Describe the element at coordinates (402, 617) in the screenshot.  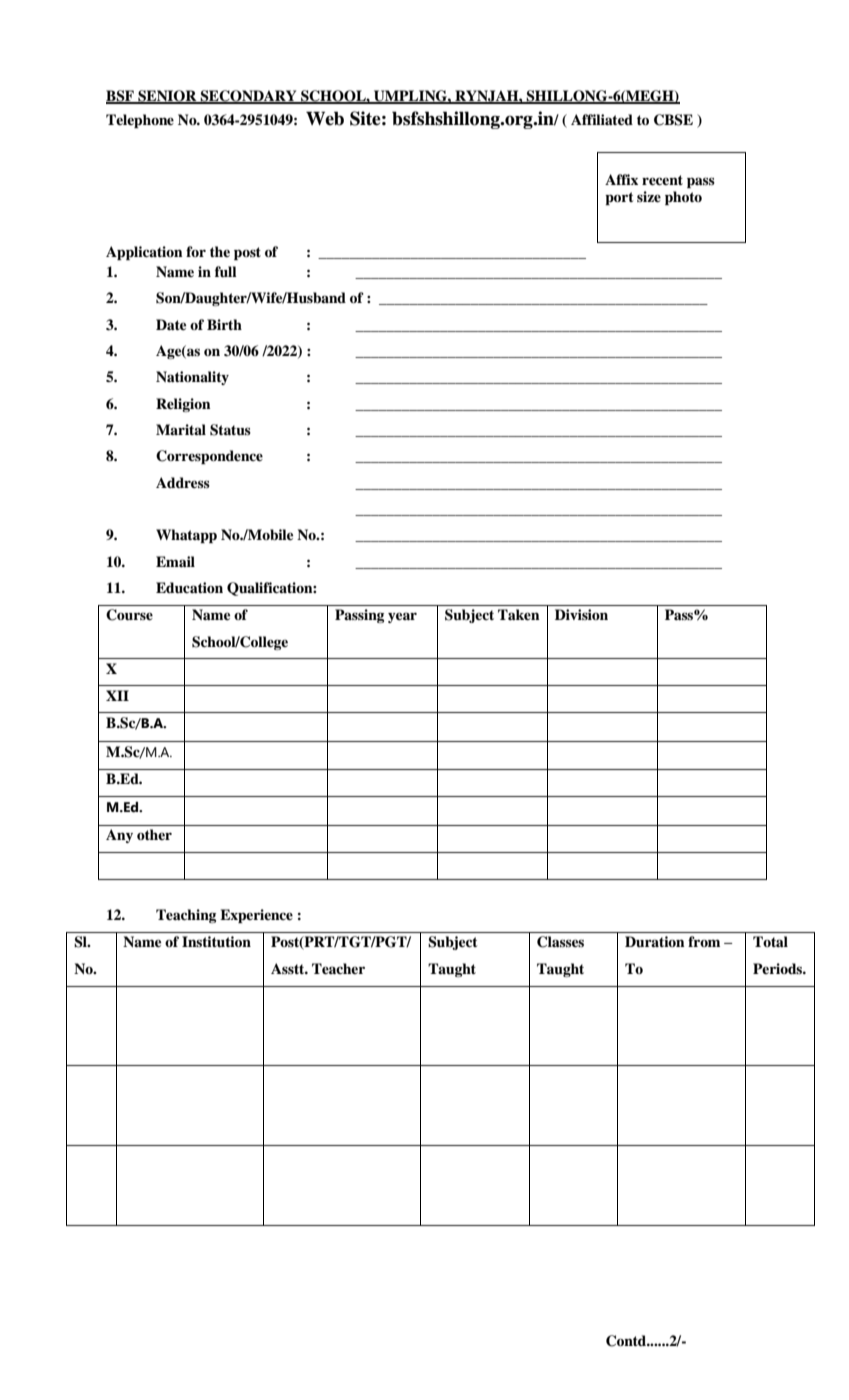
I see `year` at that location.
